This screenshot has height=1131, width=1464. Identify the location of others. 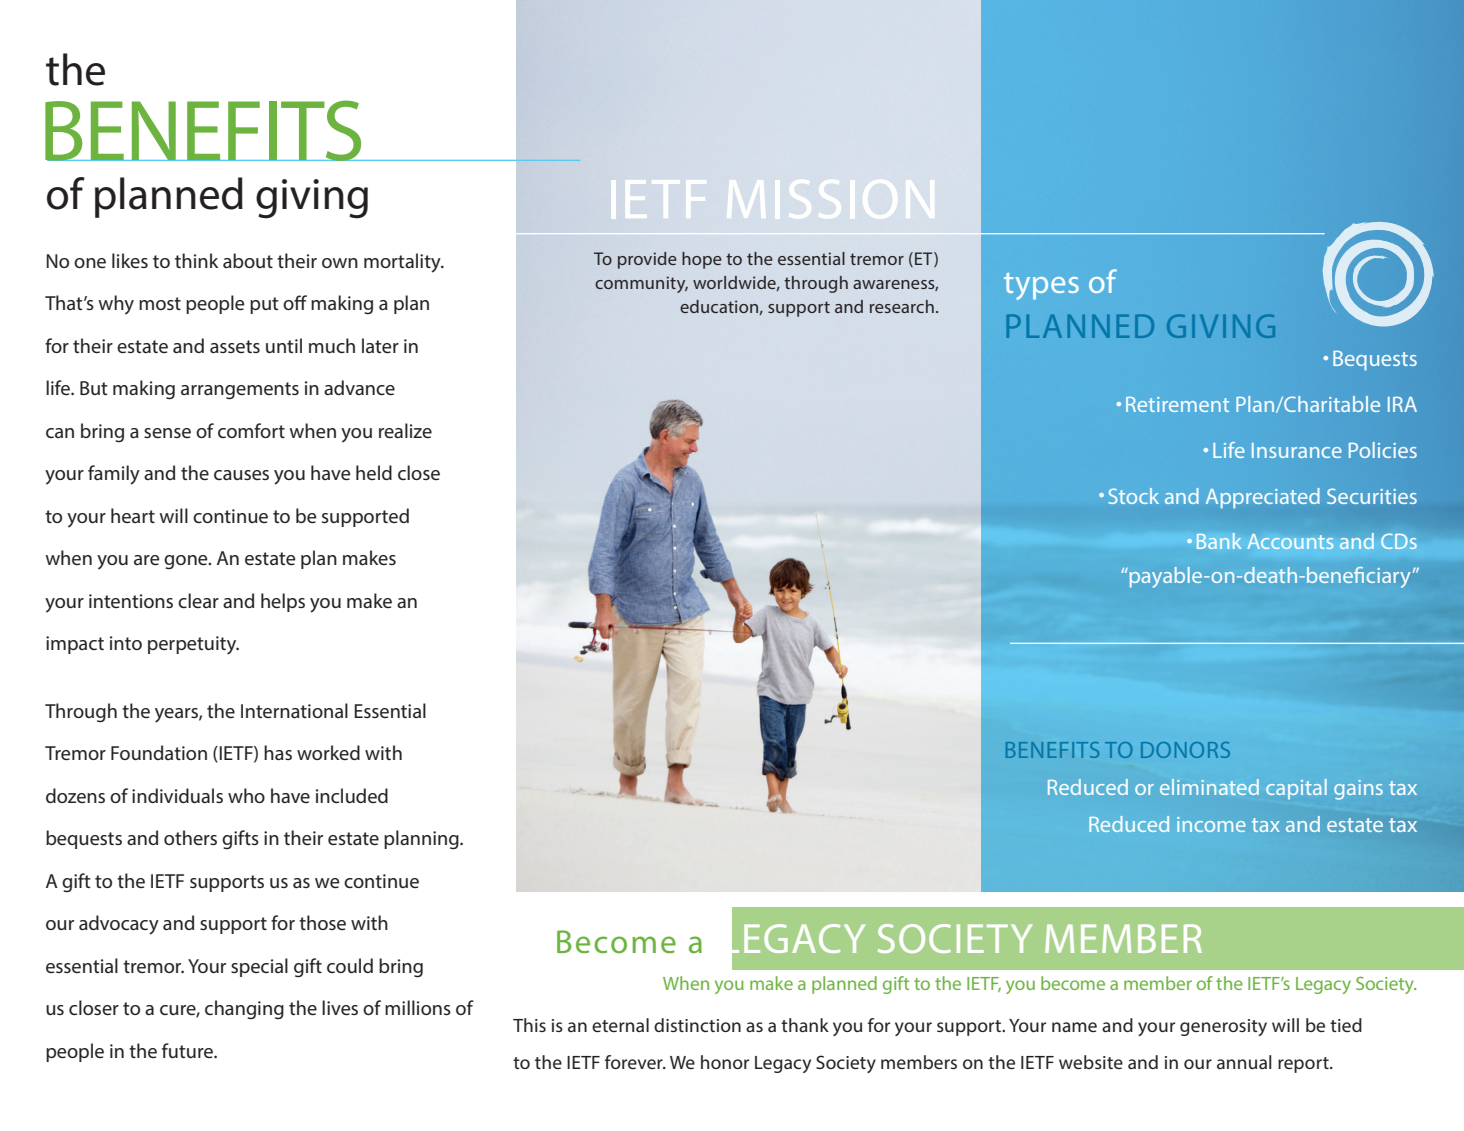
(190, 837).
